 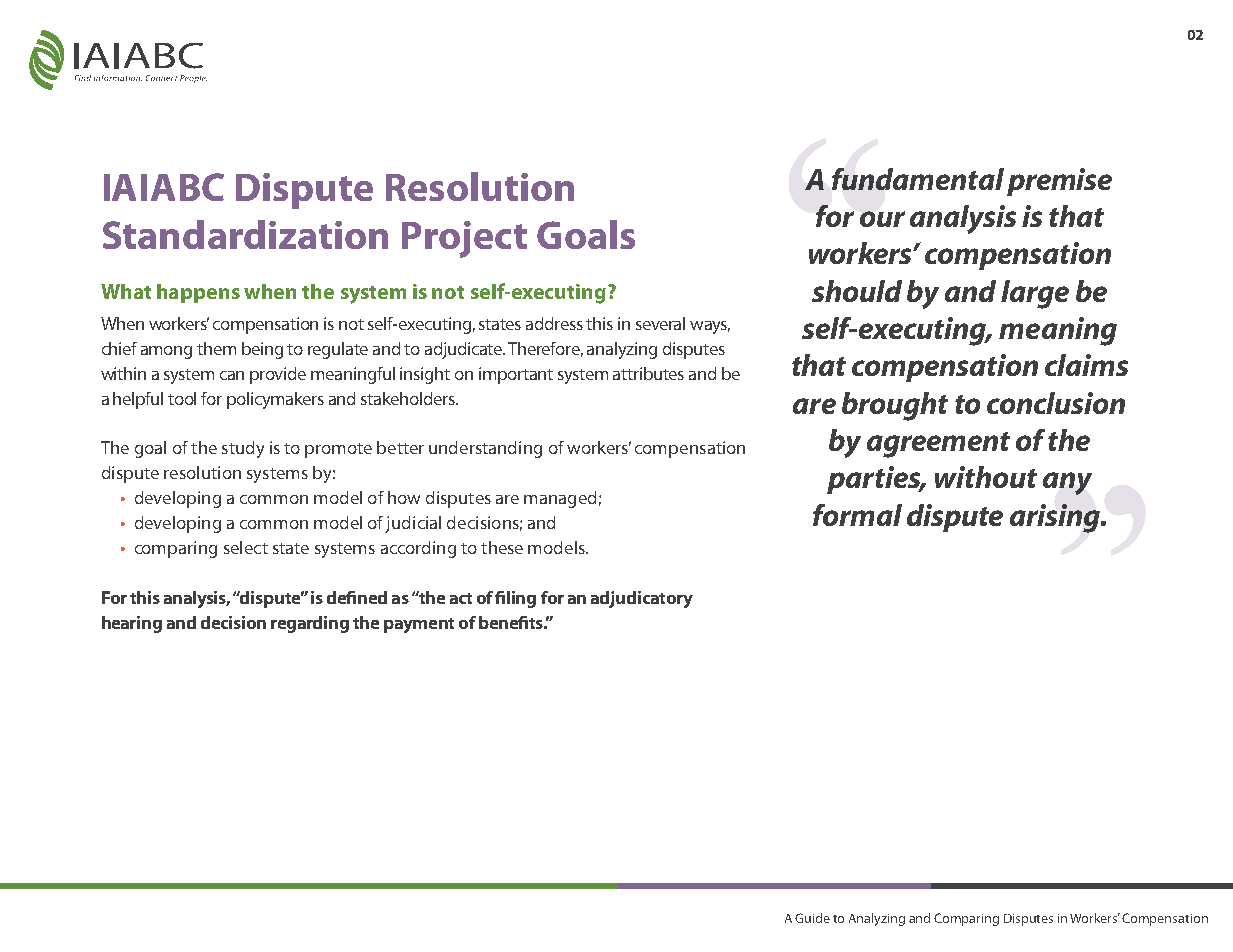 What do you see at coordinates (419, 625) in the page?
I see `payment` at bounding box center [419, 625].
